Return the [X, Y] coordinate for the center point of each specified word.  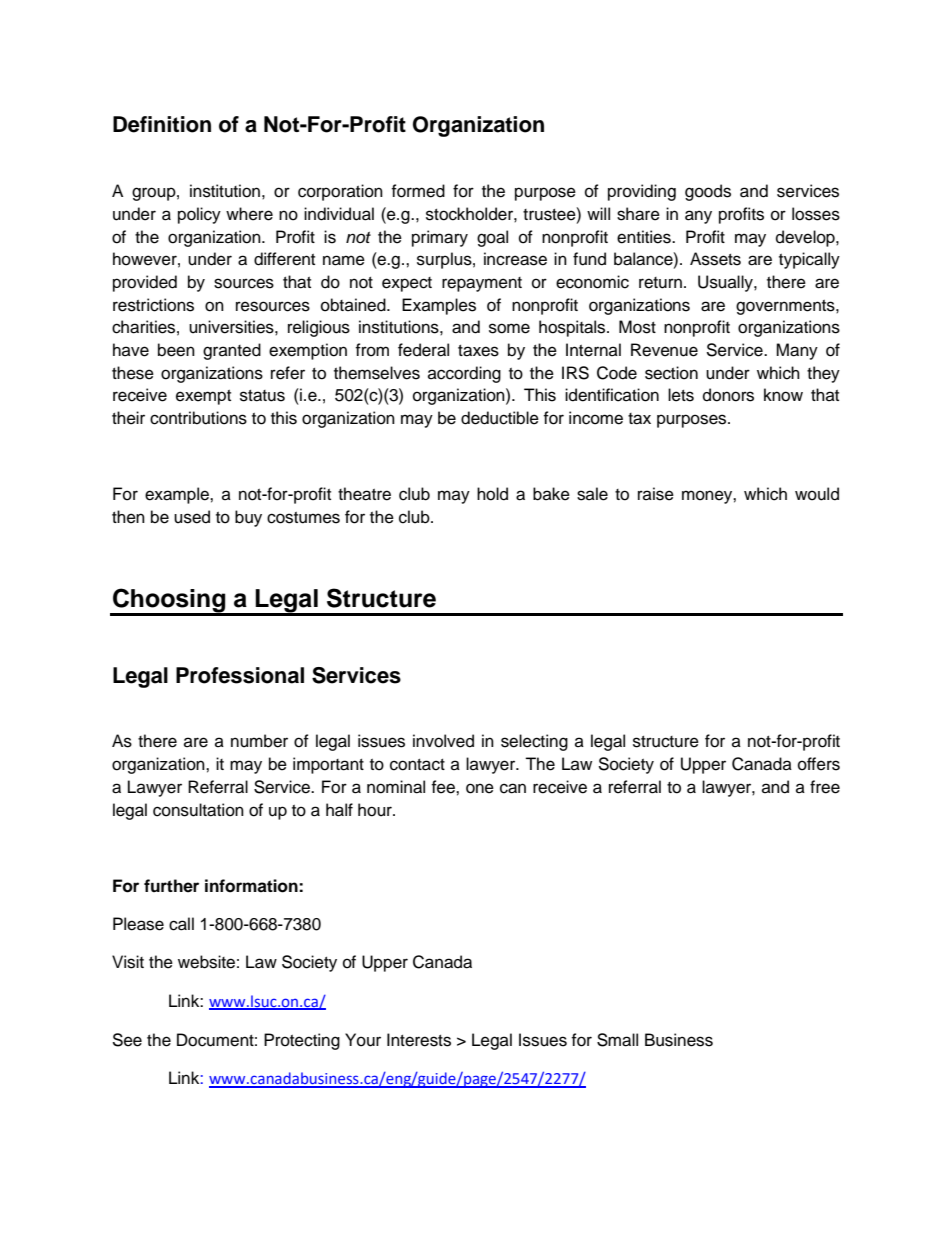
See [127, 1040]
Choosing [169, 601]
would [817, 494]
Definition [162, 124]
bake [551, 494]
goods [708, 192]
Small [617, 1040]
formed [418, 191]
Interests [419, 1040]
